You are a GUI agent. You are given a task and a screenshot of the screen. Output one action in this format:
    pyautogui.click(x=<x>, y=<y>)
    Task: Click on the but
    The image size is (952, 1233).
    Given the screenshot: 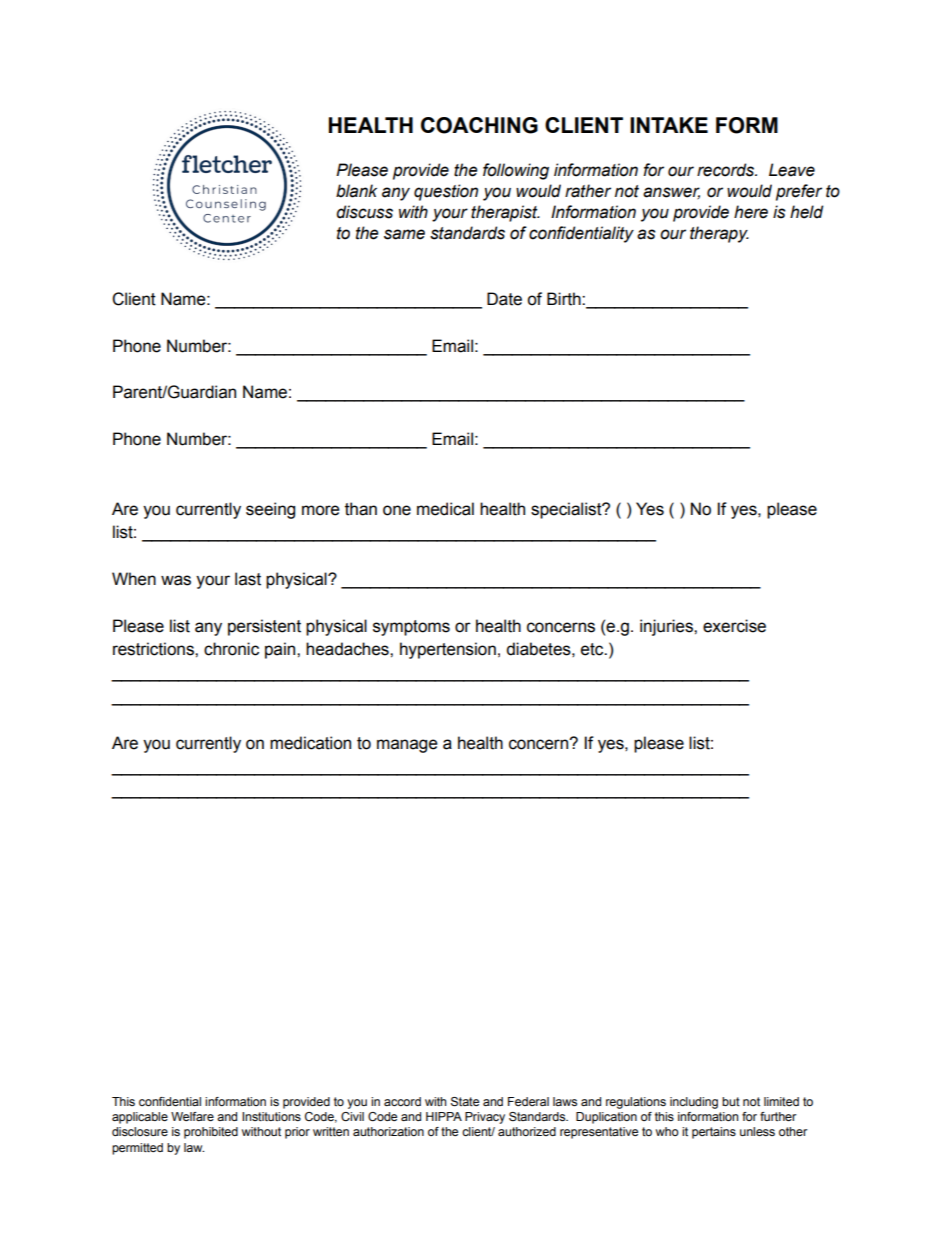 What is the action you would take?
    pyautogui.click(x=731, y=1101)
